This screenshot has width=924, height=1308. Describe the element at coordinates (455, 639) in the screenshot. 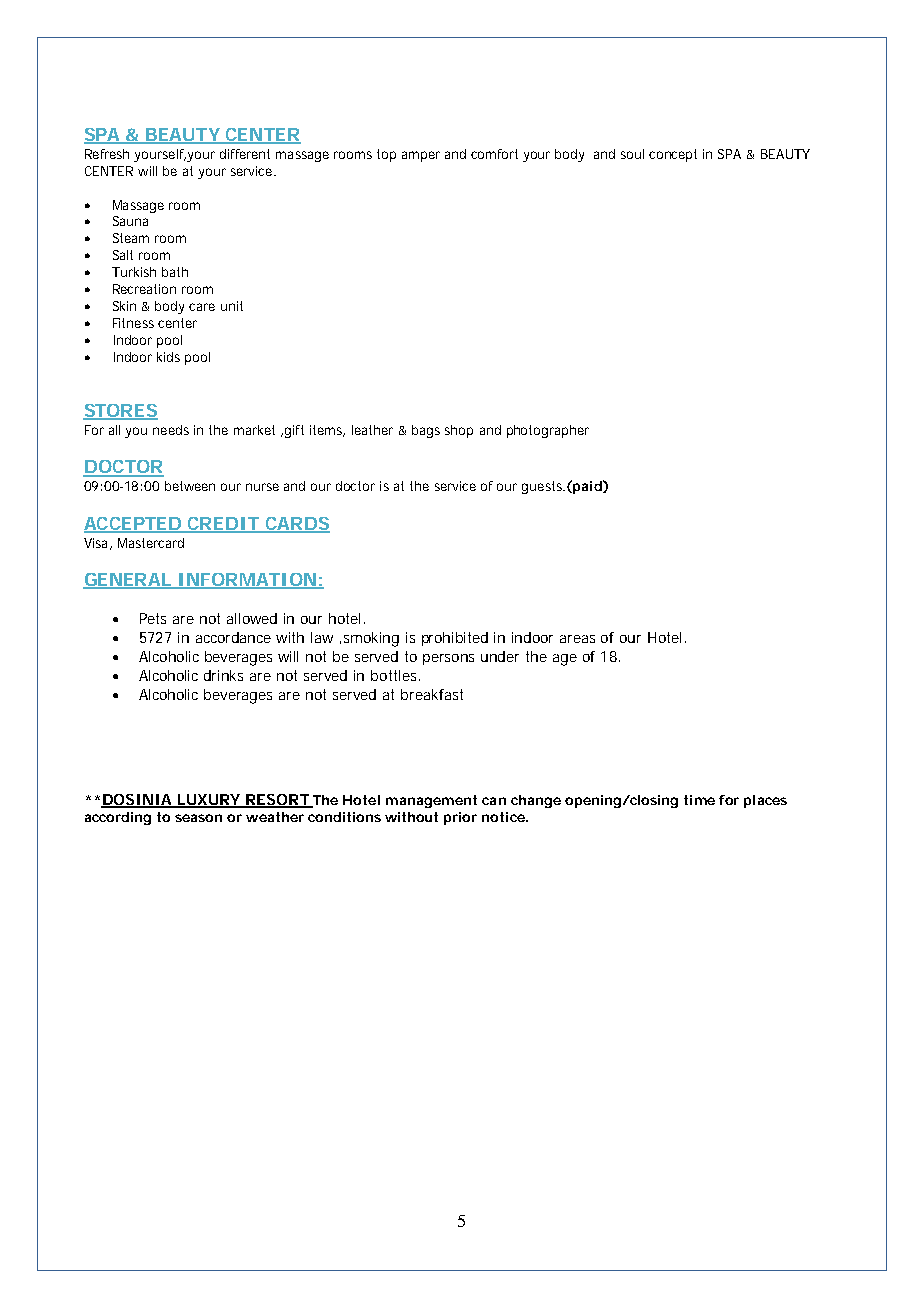

I see `prohibited` at that location.
